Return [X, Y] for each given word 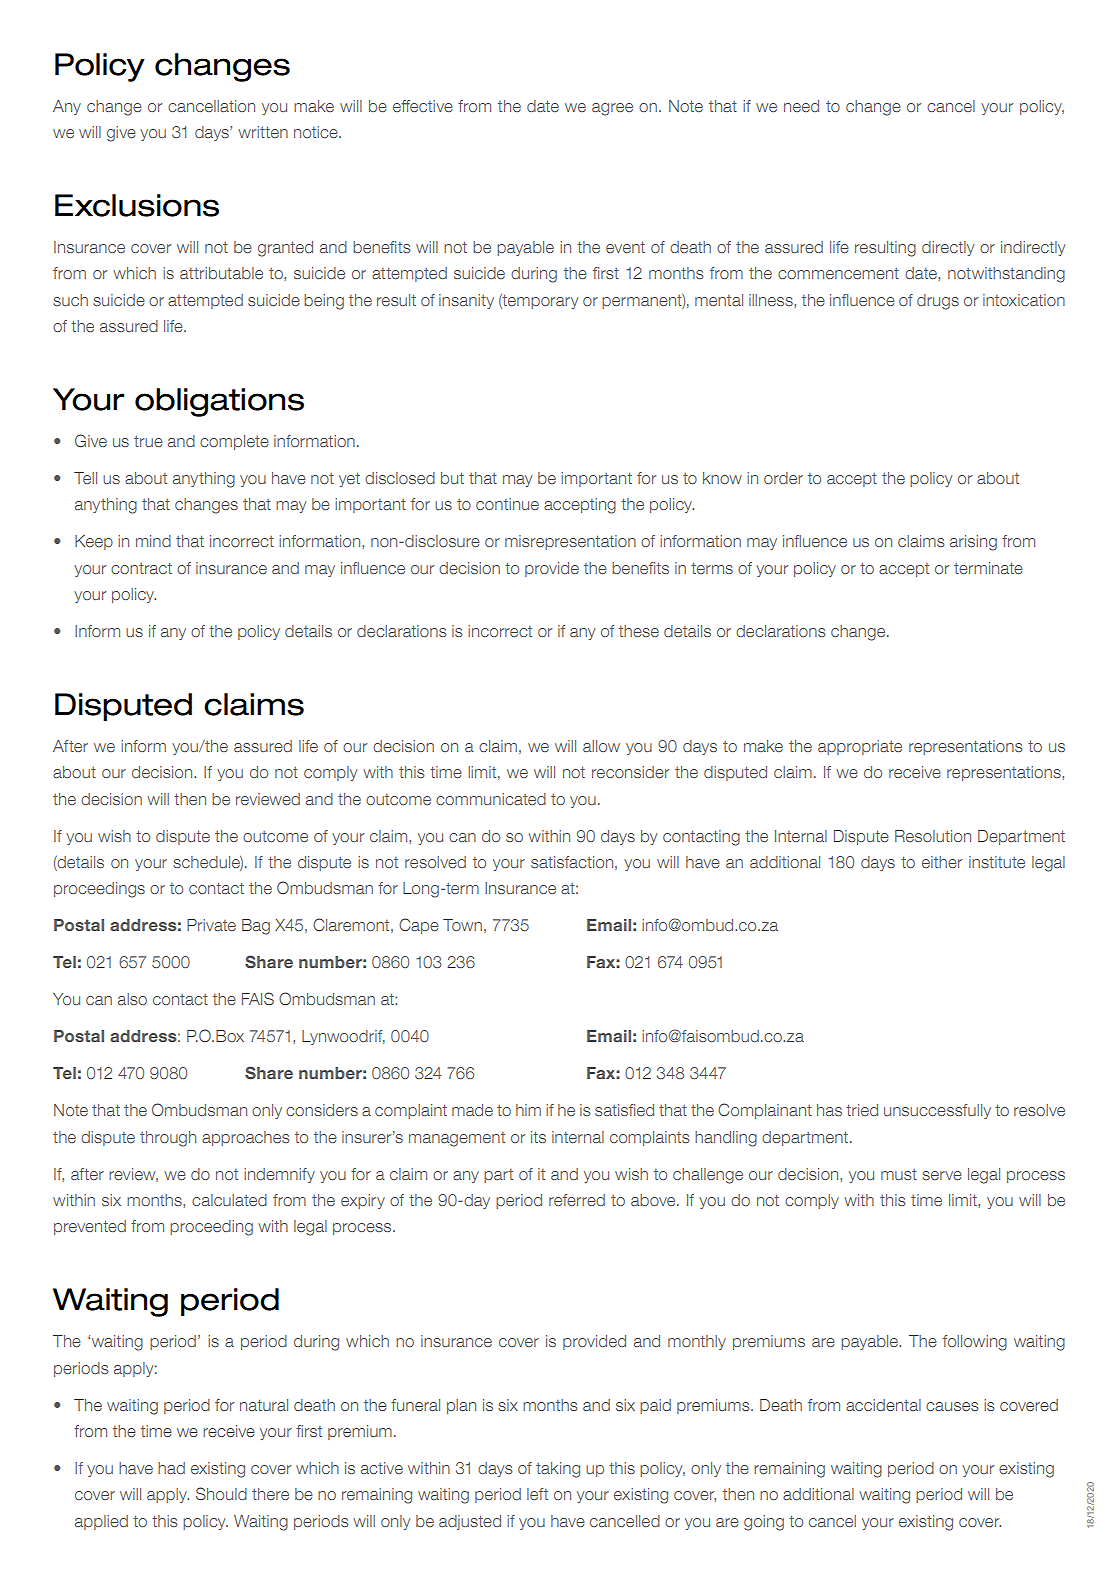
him [528, 1110]
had [171, 1468]
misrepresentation [570, 542]
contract [141, 568]
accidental [883, 1405]
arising [973, 543]
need [801, 106]
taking [558, 1470]
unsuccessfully [937, 1111]
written [263, 132]
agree [612, 109]
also [132, 999]
